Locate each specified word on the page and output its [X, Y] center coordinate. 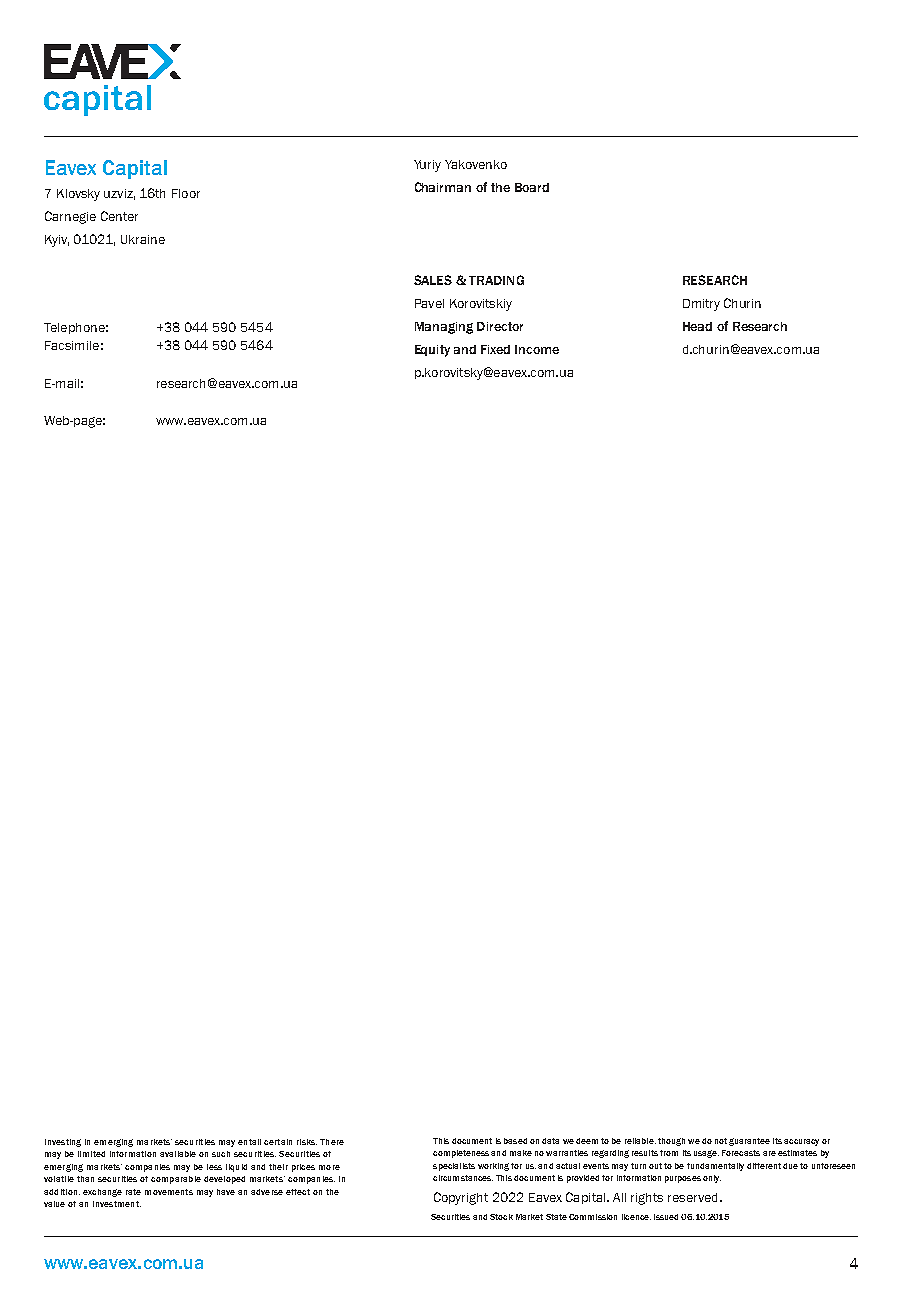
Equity [432, 351]
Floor [186, 193]
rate [133, 1192]
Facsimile [72, 345]
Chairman [443, 187]
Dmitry [701, 305]
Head [697, 326]
